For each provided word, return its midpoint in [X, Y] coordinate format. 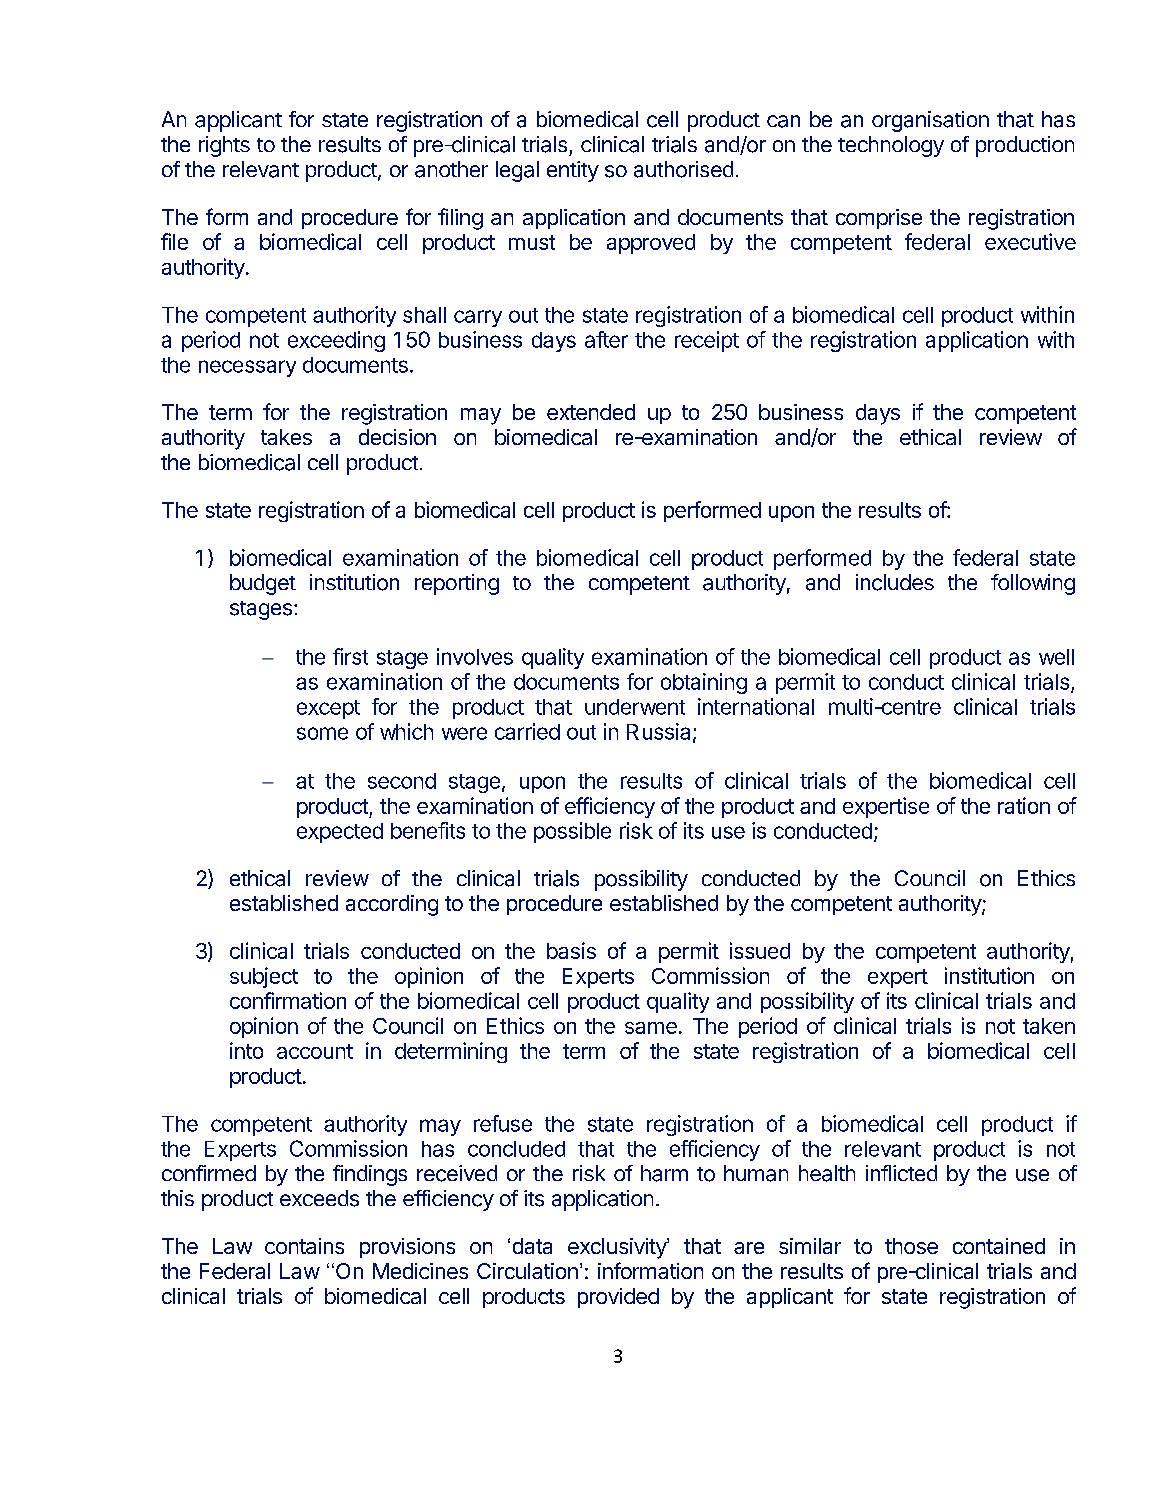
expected [340, 833]
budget [263, 584]
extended [591, 412]
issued [760, 950]
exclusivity [618, 1248]
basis [571, 950]
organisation [930, 121]
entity [573, 171]
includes [895, 582]
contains [304, 1246]
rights [224, 146]
